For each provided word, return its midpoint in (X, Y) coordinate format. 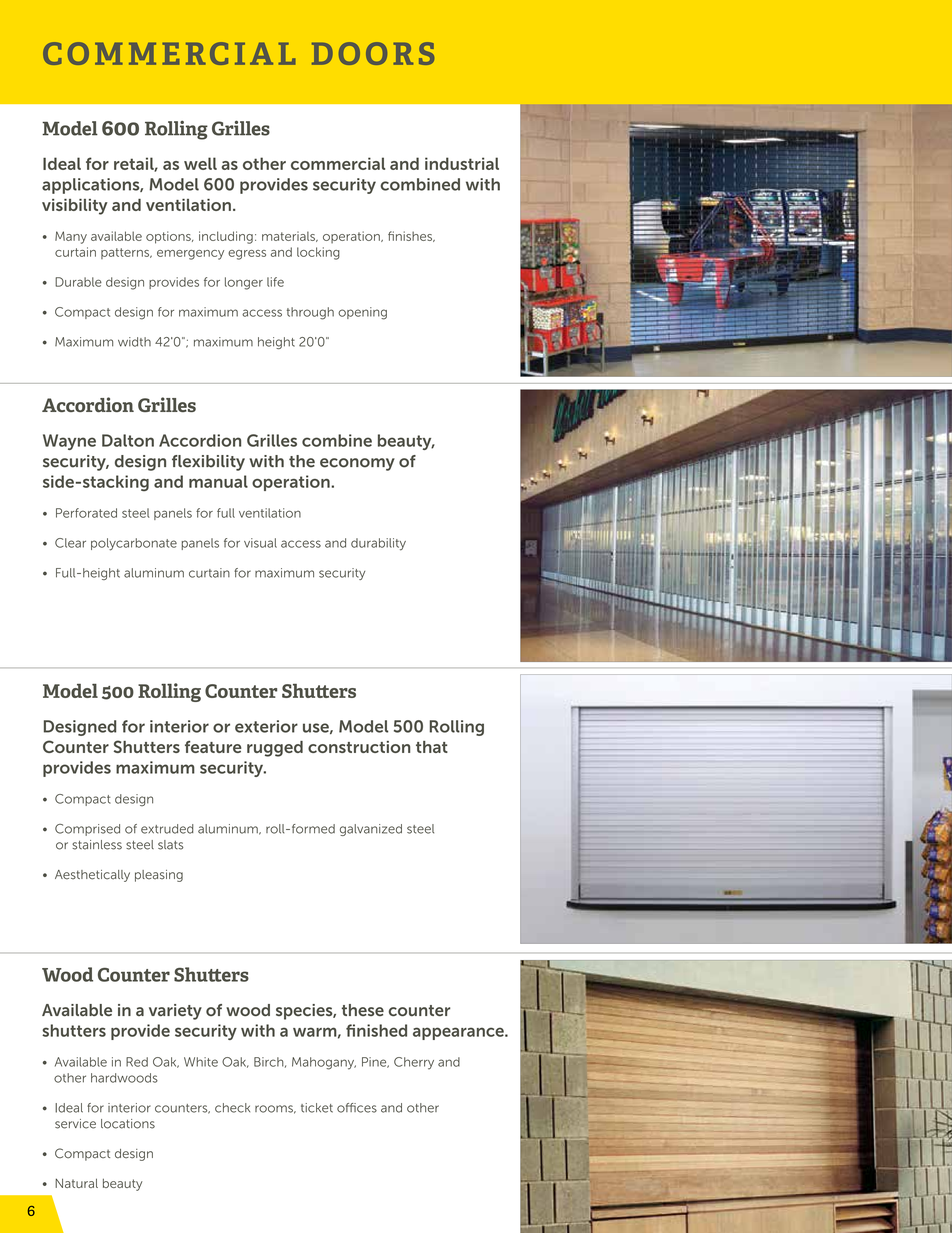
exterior (266, 726)
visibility (75, 207)
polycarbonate (134, 544)
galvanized (371, 830)
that (432, 747)
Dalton (128, 440)
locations (128, 1124)
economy (357, 464)
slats (171, 845)
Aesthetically (92, 876)
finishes (411, 236)
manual (218, 481)
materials (289, 236)
